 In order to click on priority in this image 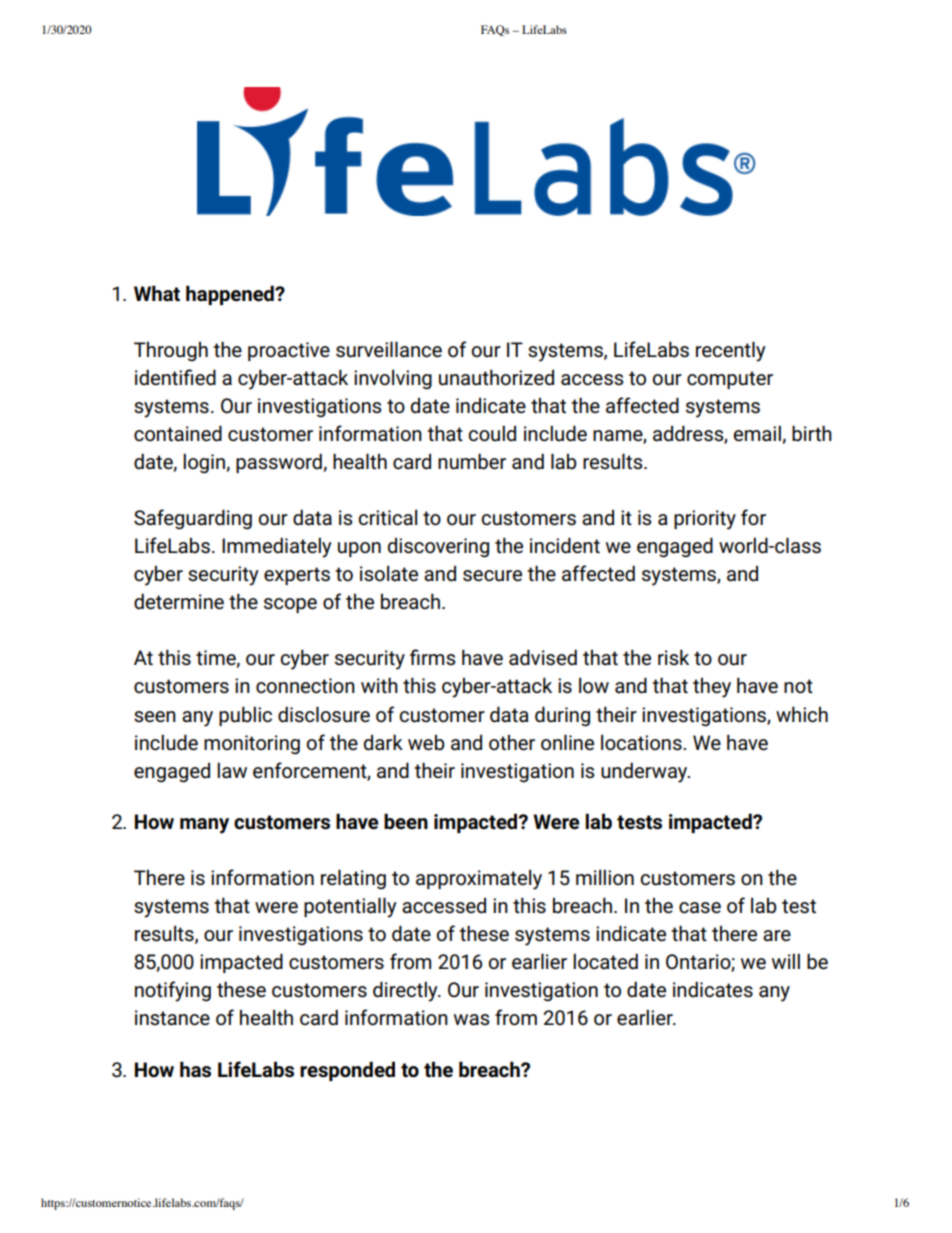, I will do `click(705, 520)`.
